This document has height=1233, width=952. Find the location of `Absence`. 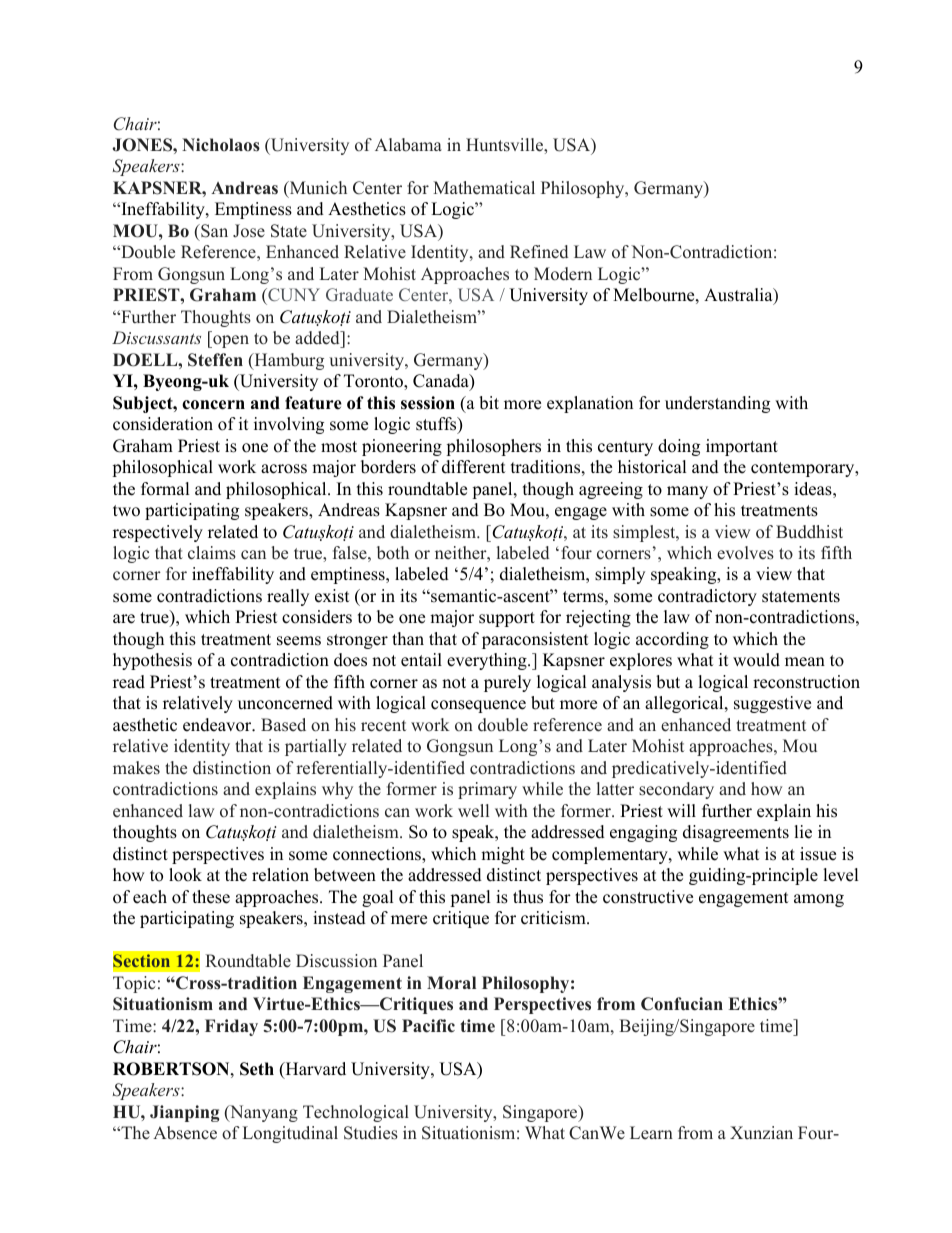

Absence is located at coordinates (185, 1133).
